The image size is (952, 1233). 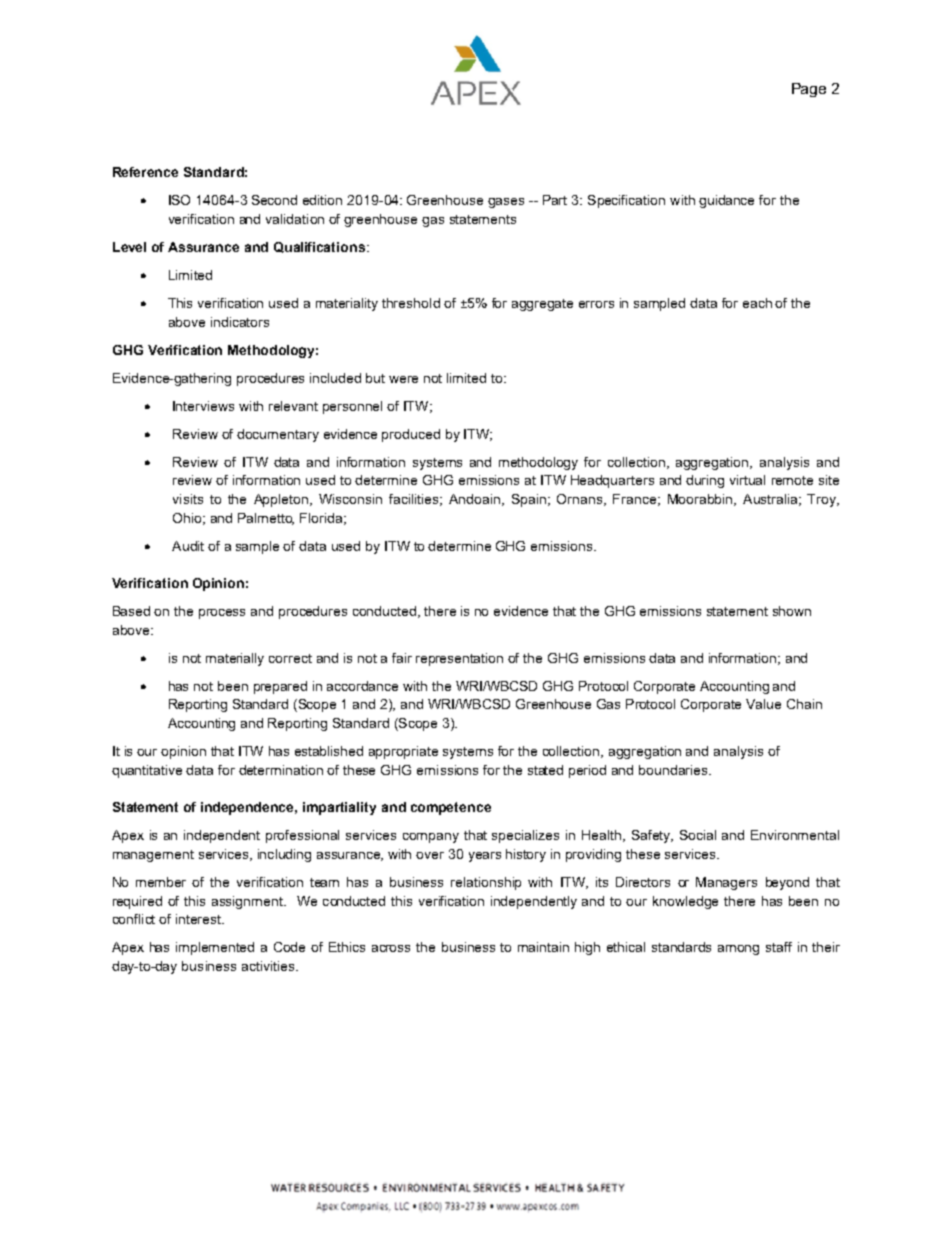 I want to click on aggregate, so click(x=542, y=305).
